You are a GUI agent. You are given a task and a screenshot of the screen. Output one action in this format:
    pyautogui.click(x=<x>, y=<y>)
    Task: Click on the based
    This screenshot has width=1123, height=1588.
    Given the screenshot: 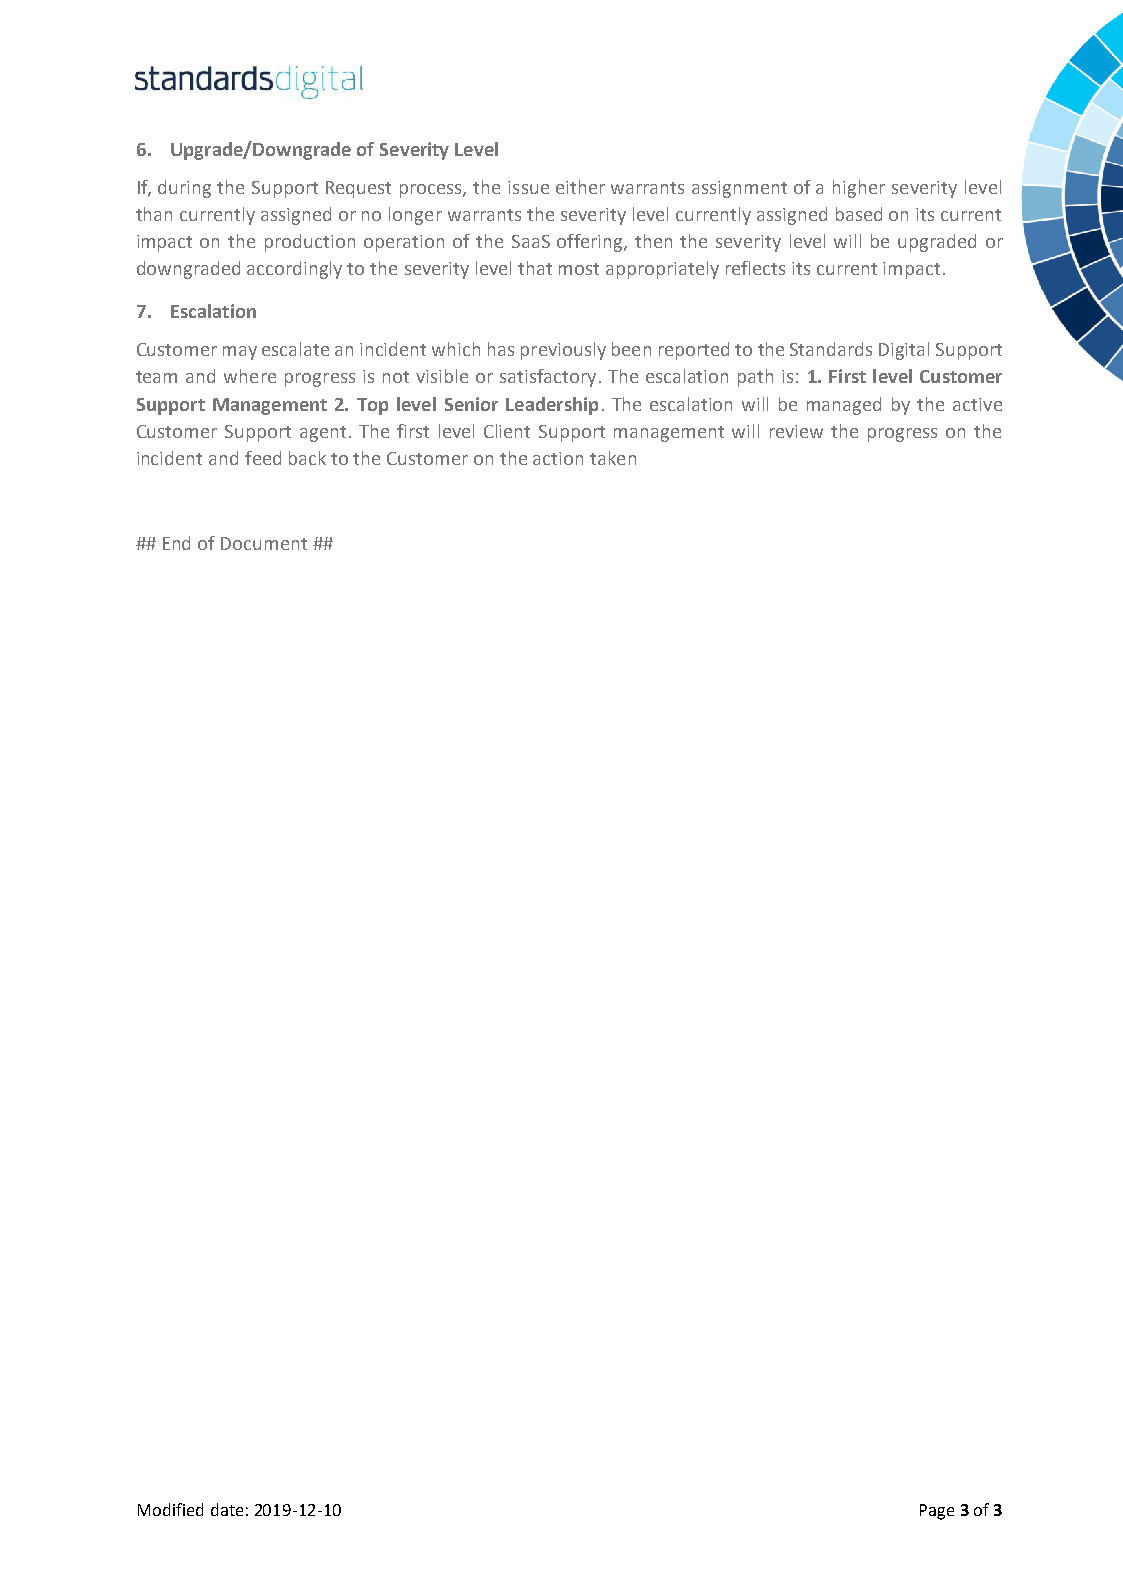 What is the action you would take?
    pyautogui.click(x=859, y=214)
